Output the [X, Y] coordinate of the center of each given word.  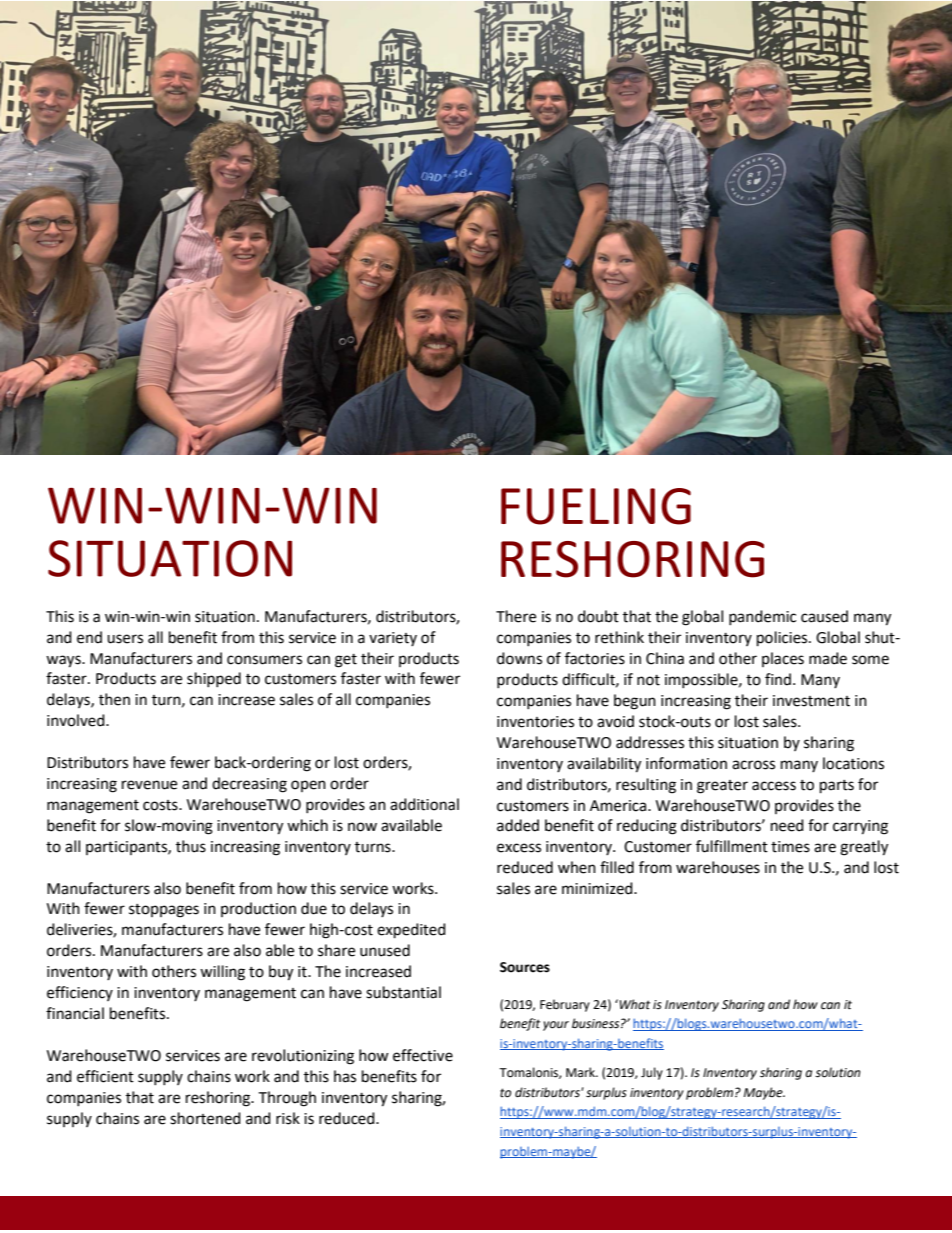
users [125, 639]
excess [519, 848]
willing [222, 973]
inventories [535, 722]
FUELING [596, 506]
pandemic [762, 617]
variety [393, 639]
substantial [403, 992]
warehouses [718, 867]
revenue [149, 785]
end [89, 637]
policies [783, 639]
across [753, 765]
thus [191, 846]
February [565, 1005]
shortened [205, 1118]
